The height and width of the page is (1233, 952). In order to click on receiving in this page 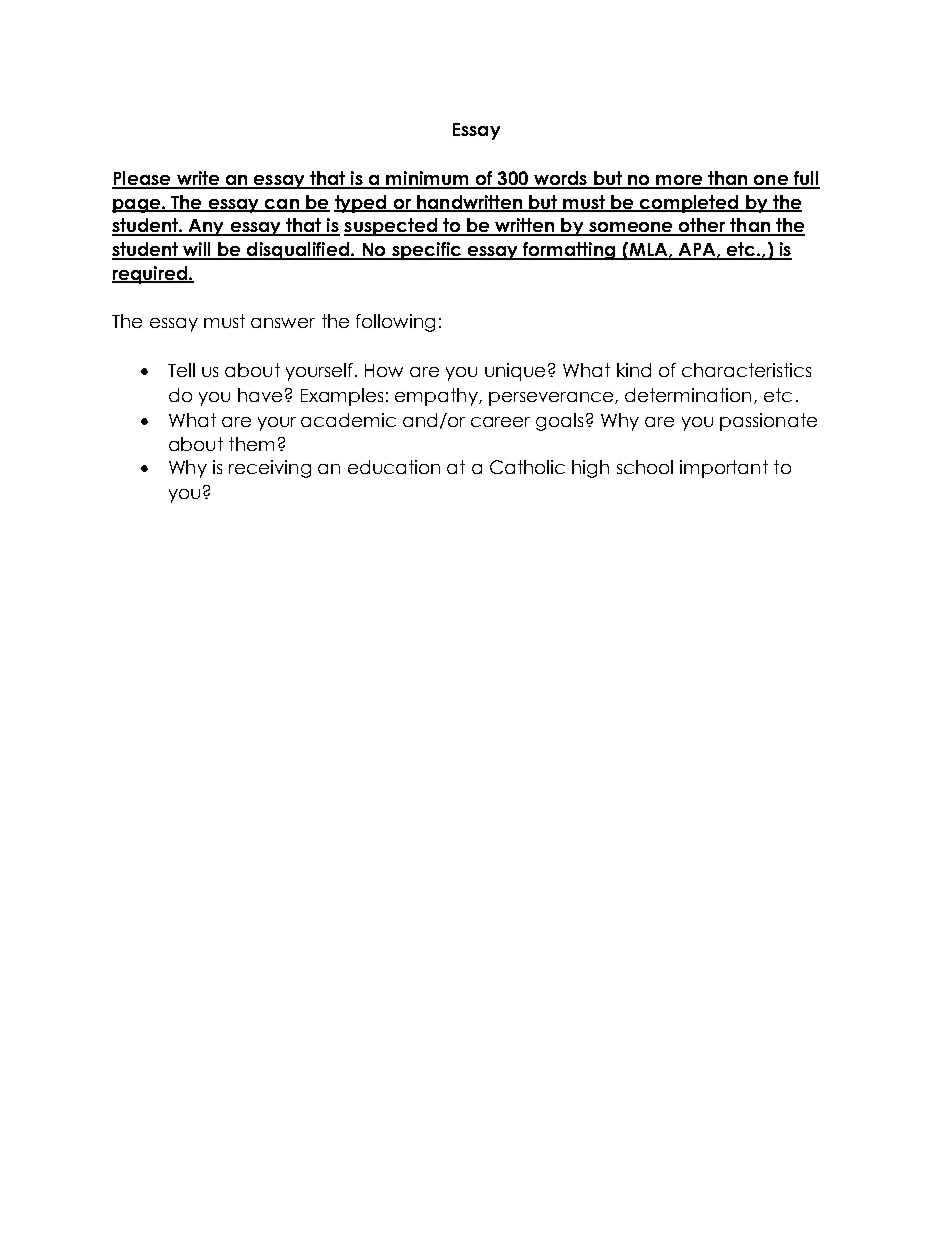, I will do `click(270, 469)`.
